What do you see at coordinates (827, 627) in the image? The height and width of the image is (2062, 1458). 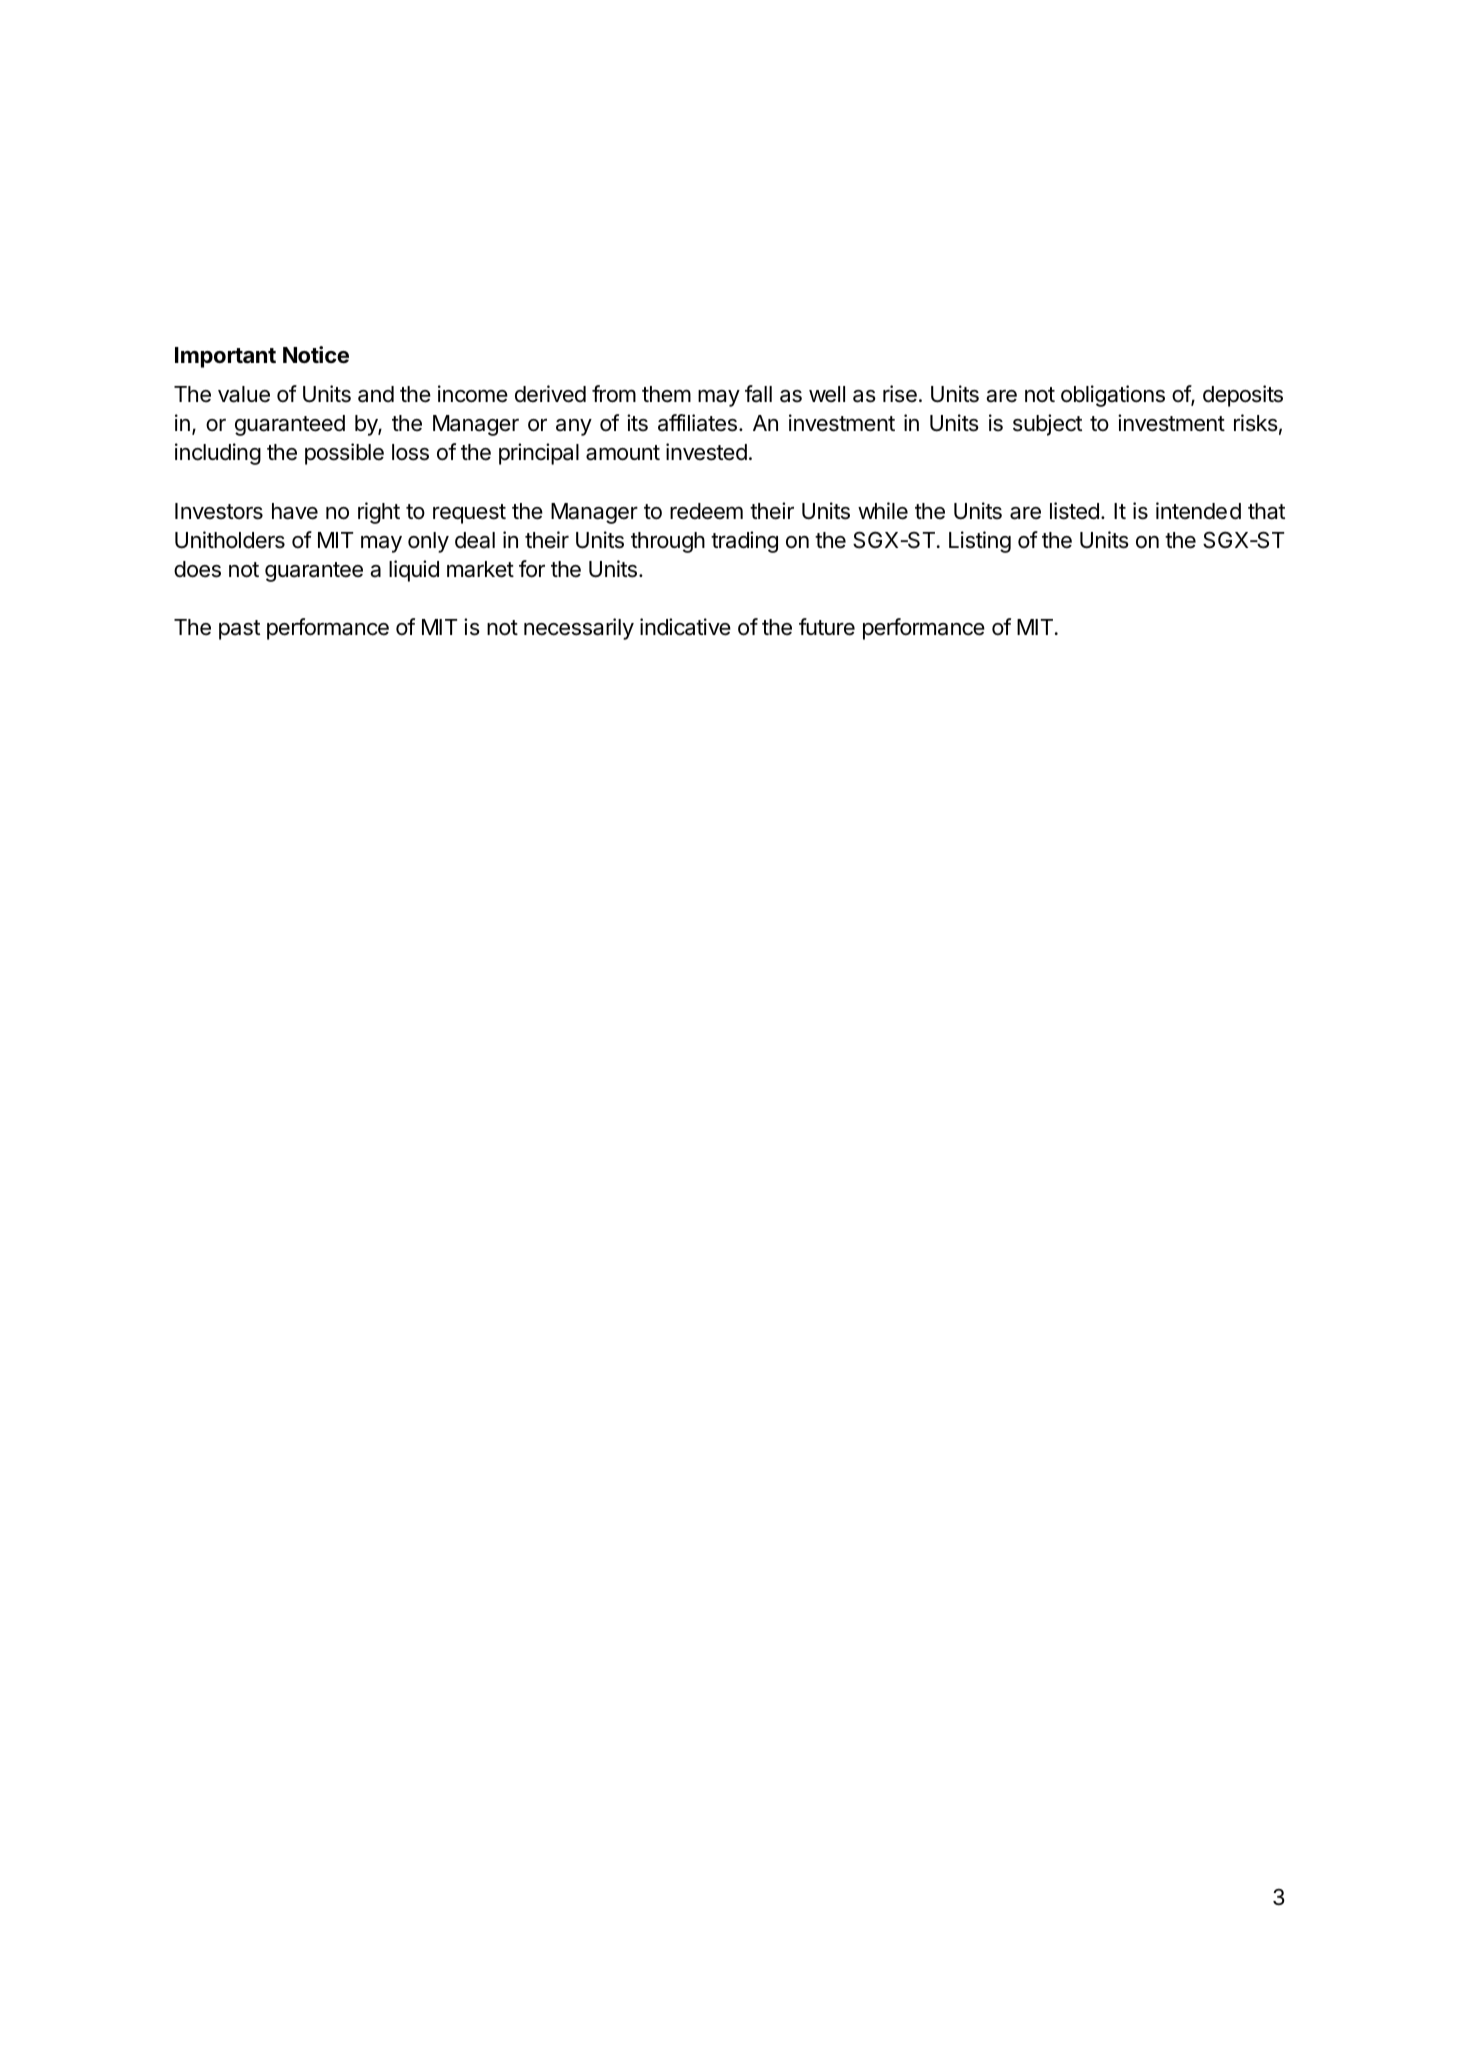 I see `future` at bounding box center [827, 627].
